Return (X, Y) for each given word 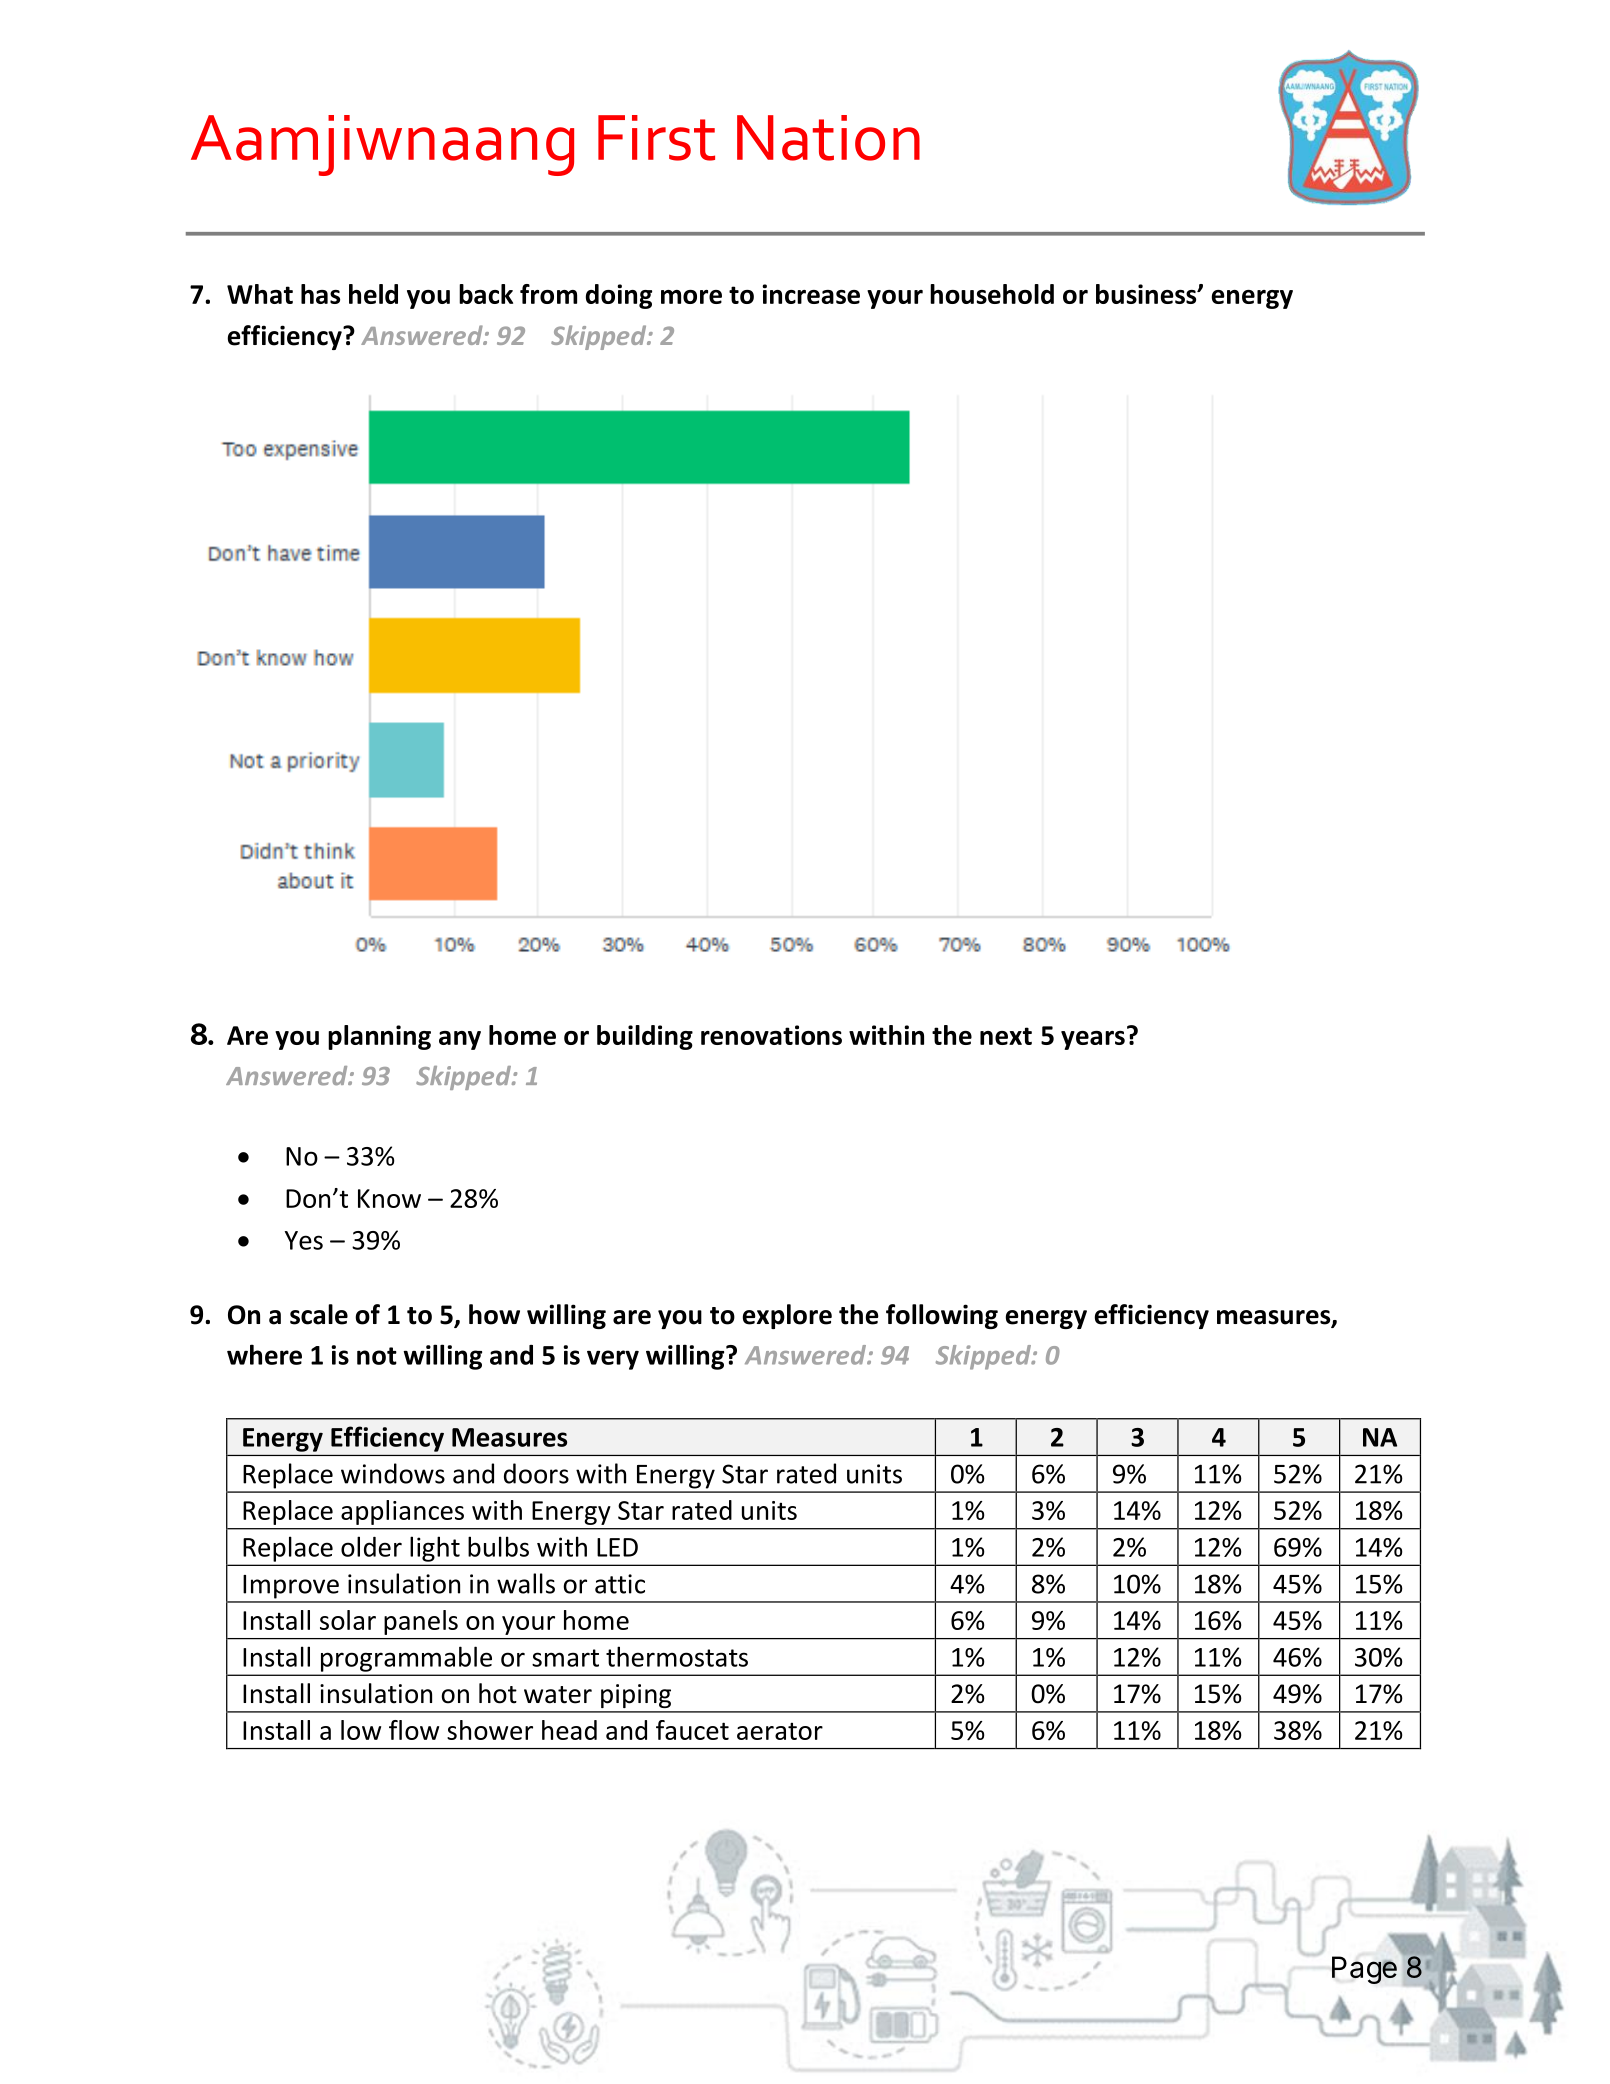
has (320, 294)
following (942, 1316)
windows (393, 1473)
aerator (780, 1731)
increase (811, 294)
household (992, 294)
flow (414, 1730)
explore (787, 1316)
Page (1364, 1970)
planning (379, 1037)
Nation (828, 138)
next (1006, 1036)
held (373, 294)
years (1093, 1040)
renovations (771, 1035)
